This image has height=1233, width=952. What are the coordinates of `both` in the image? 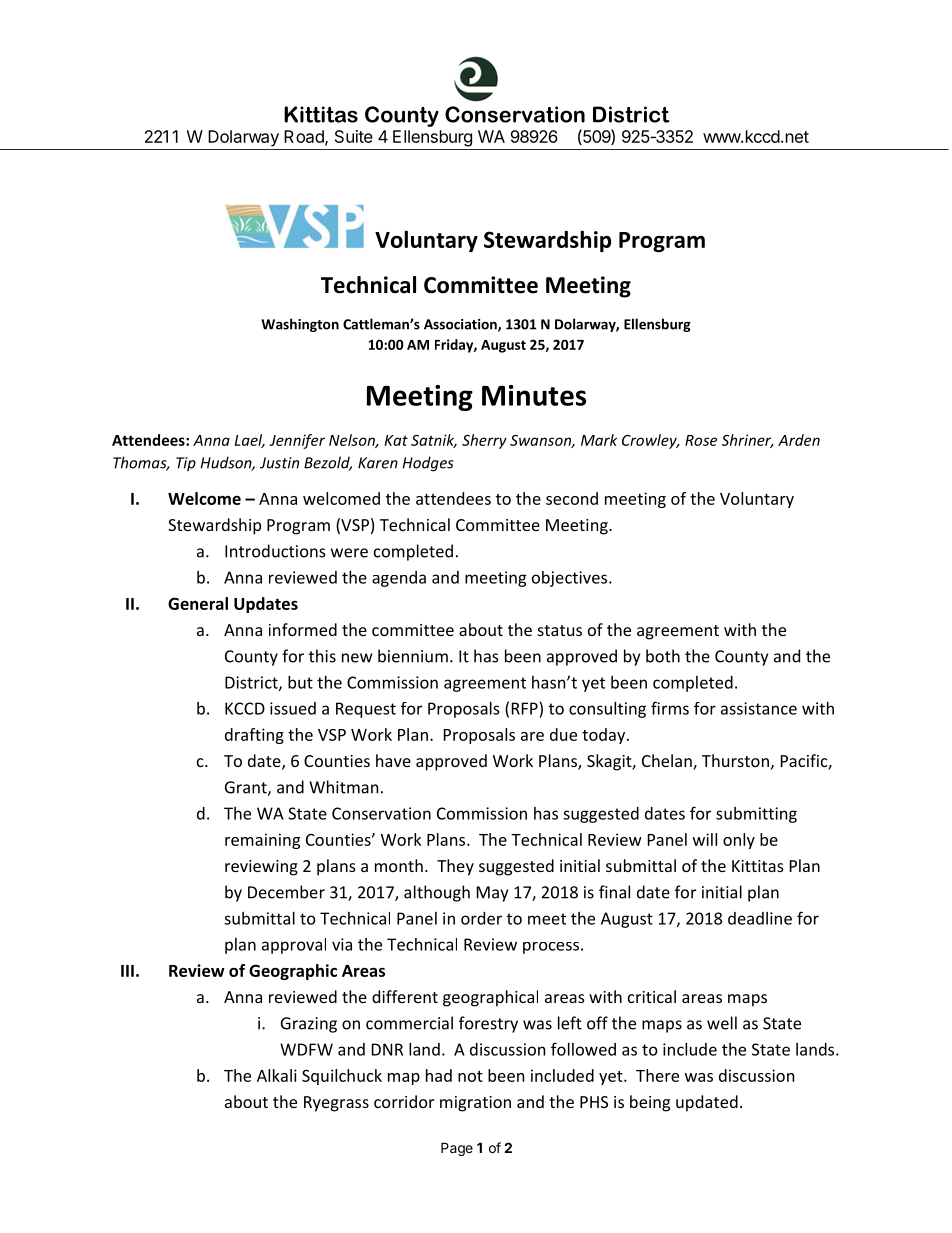 It's located at (663, 656).
